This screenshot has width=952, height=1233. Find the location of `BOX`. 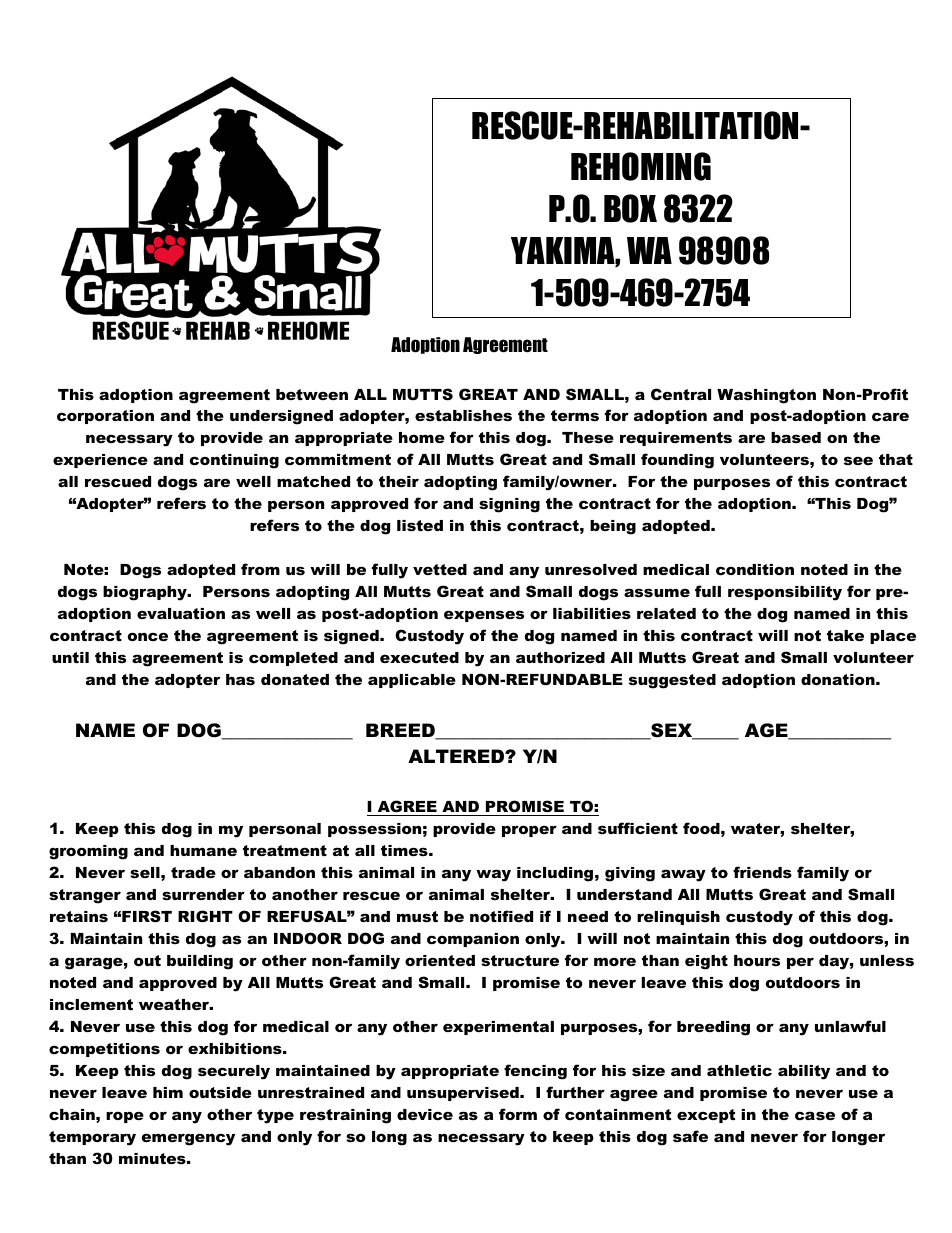

BOX is located at coordinates (630, 208).
